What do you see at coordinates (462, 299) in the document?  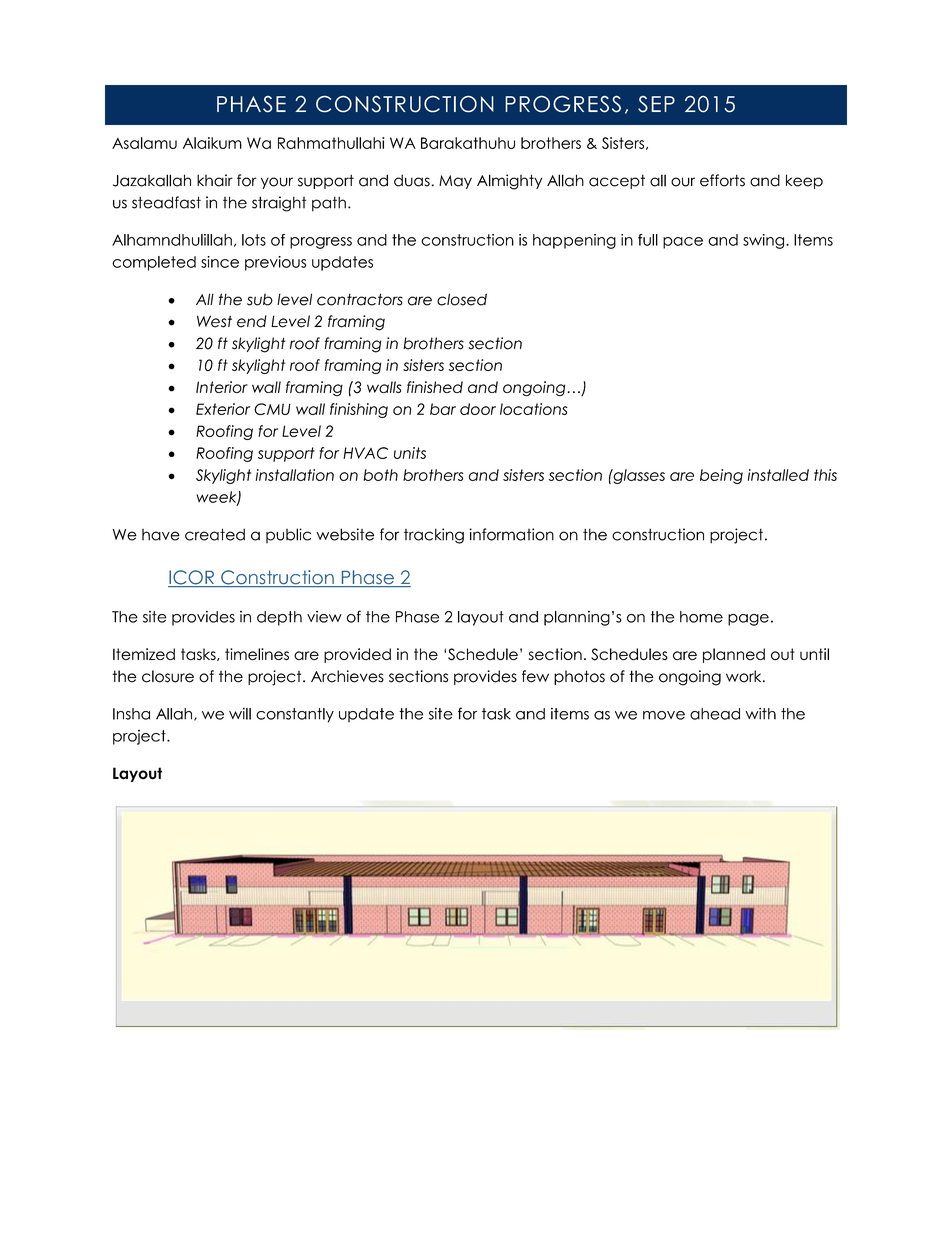 I see `closed` at bounding box center [462, 299].
